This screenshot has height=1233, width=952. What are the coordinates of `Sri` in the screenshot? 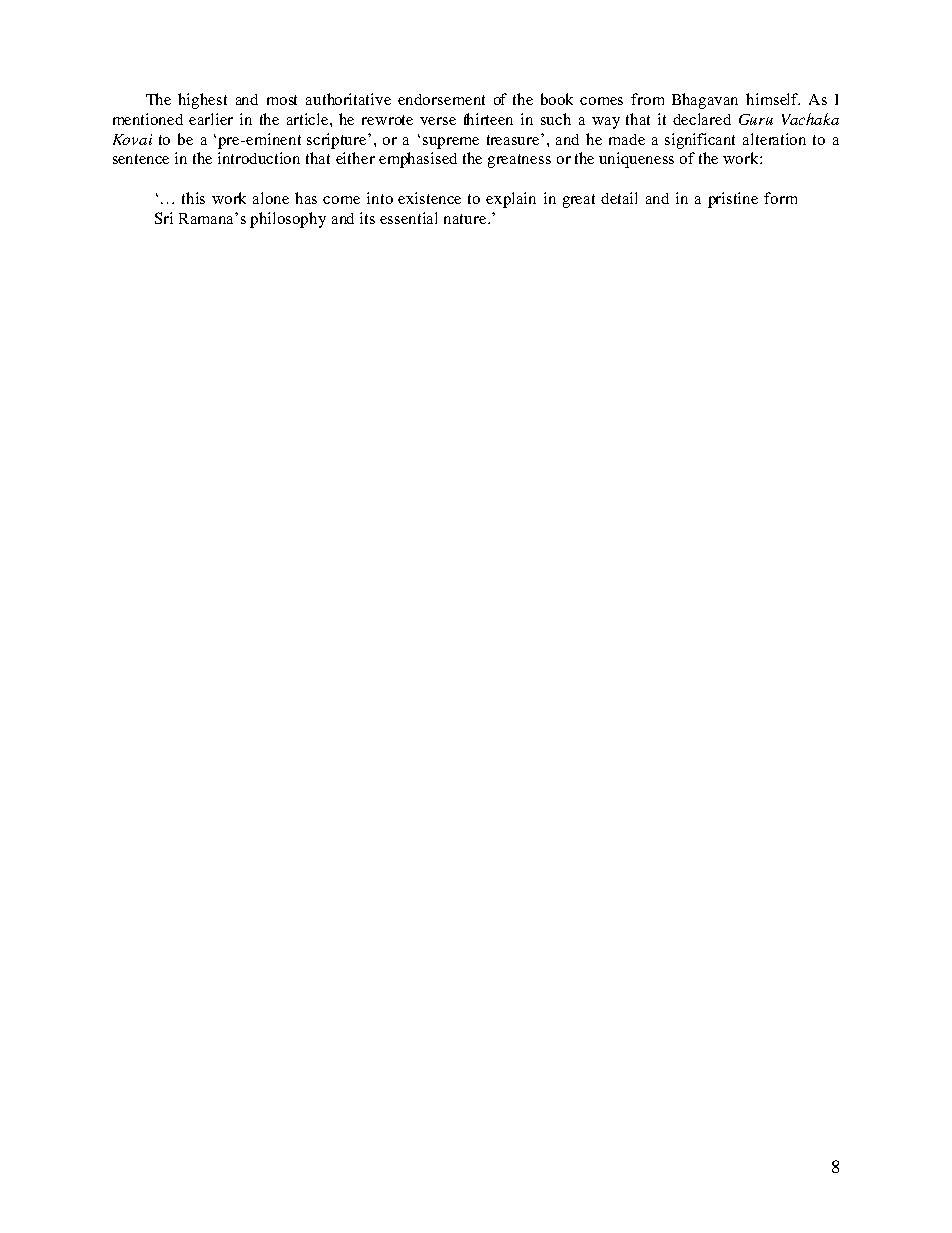 It's located at (164, 218).
